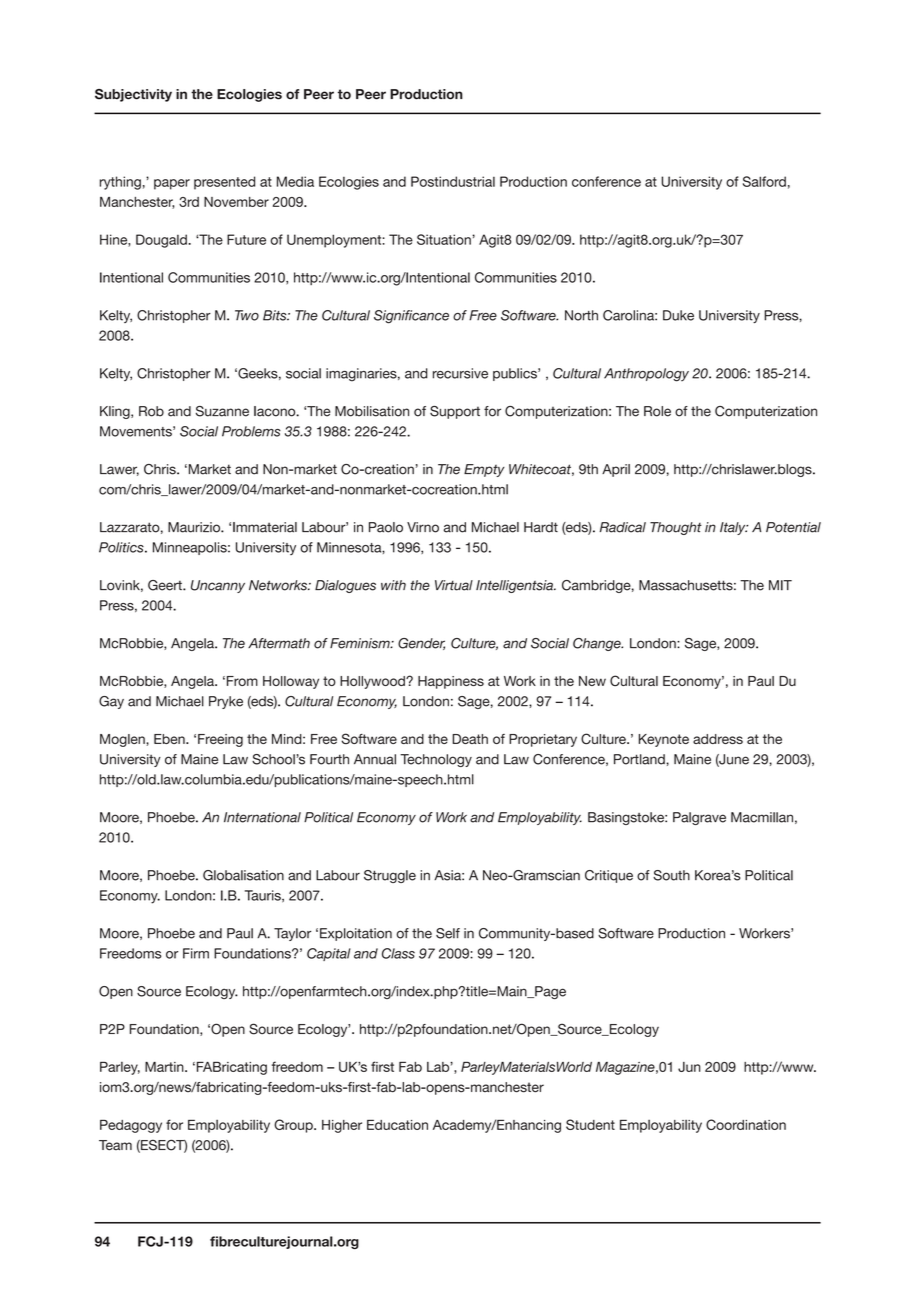  I want to click on Coordination, so click(746, 1124).
